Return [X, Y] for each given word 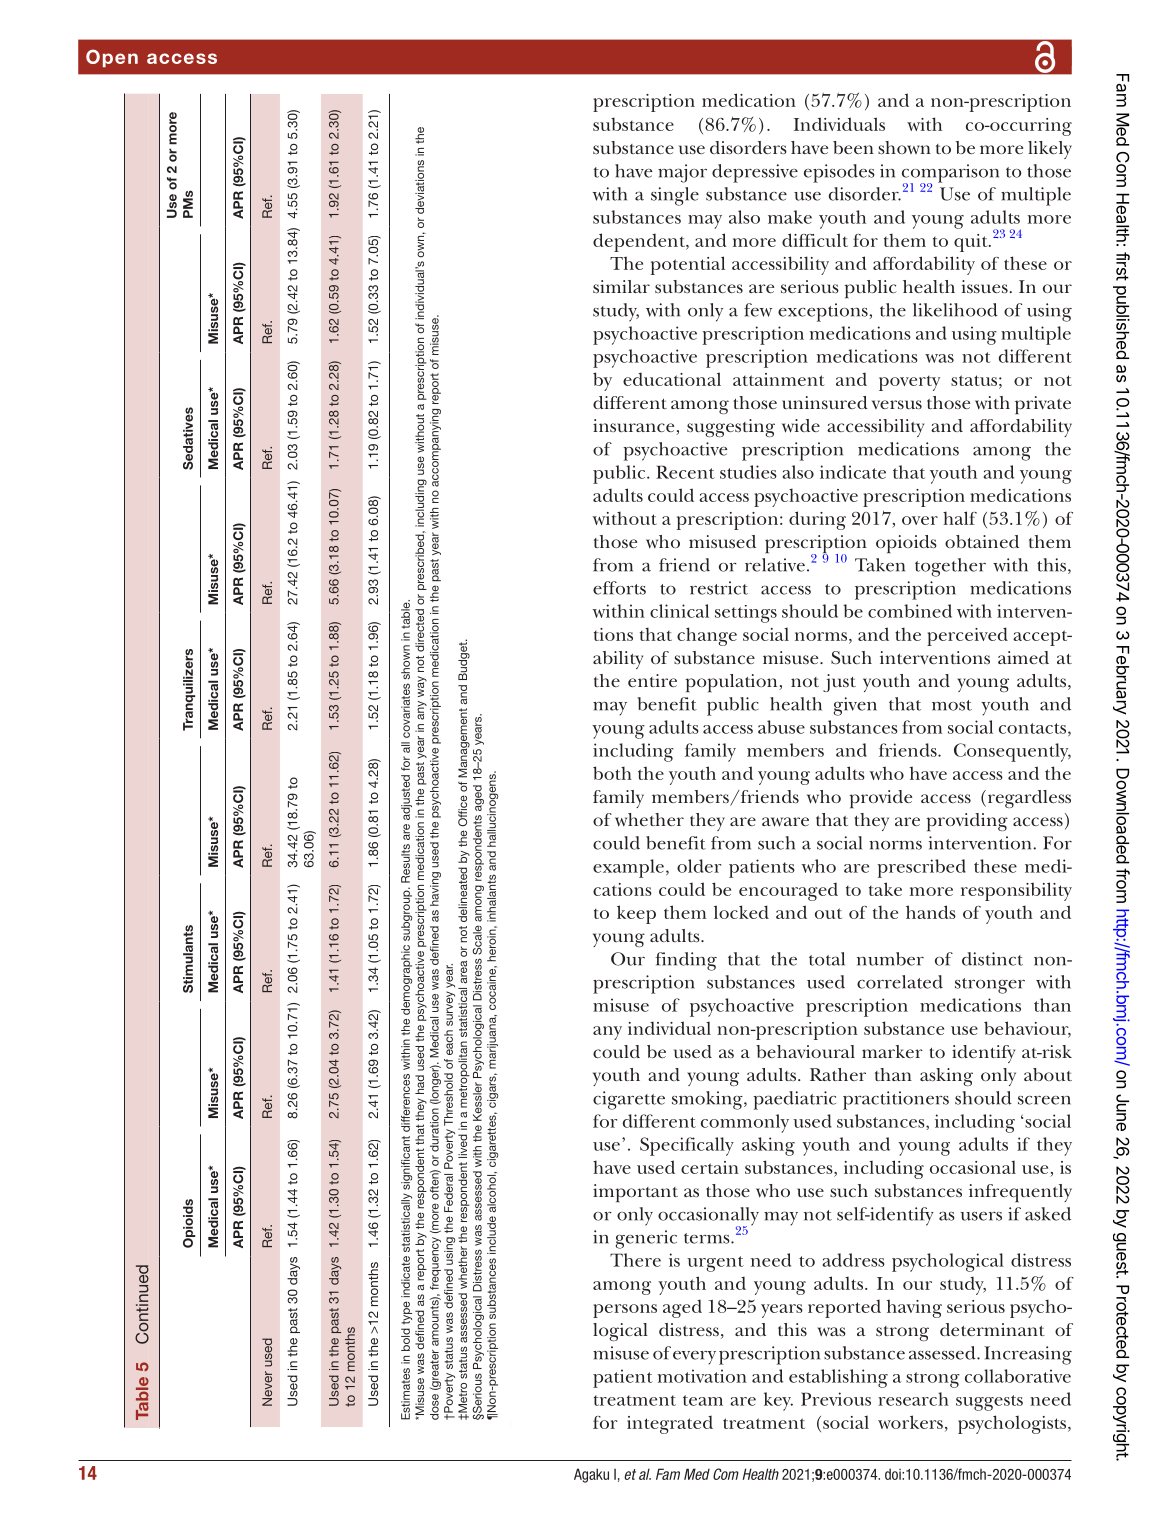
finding [686, 961]
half [960, 518]
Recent [685, 472]
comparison [950, 174]
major [682, 173]
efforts [619, 588]
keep [636, 914]
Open [112, 58]
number [890, 959]
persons [625, 1311]
